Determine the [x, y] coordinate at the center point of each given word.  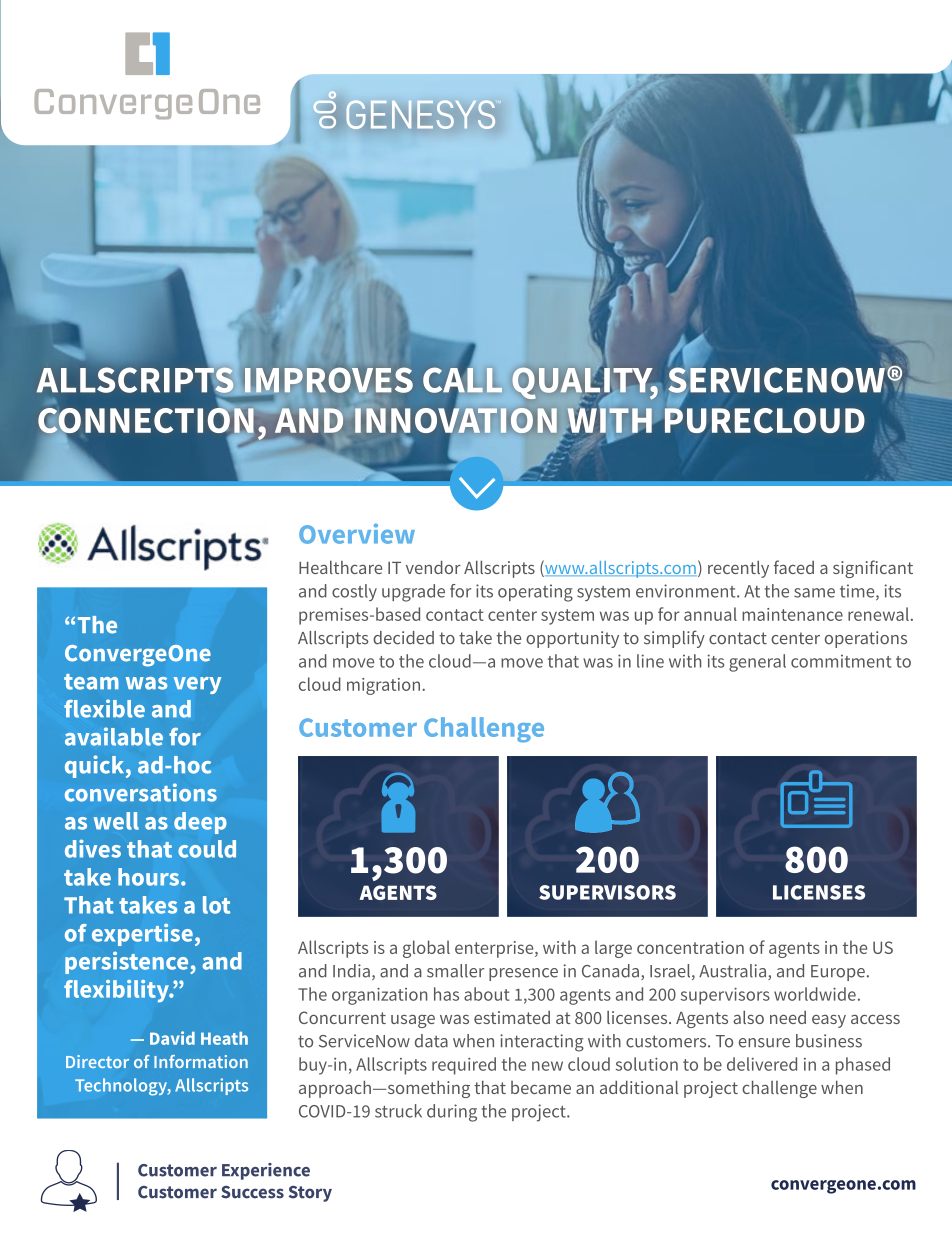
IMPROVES [329, 380]
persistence [128, 963]
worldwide [815, 994]
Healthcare [340, 567]
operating [535, 593]
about [487, 994]
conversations [141, 792]
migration [383, 686]
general [757, 663]
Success [252, 1192]
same [814, 593]
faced [794, 567]
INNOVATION [456, 421]
